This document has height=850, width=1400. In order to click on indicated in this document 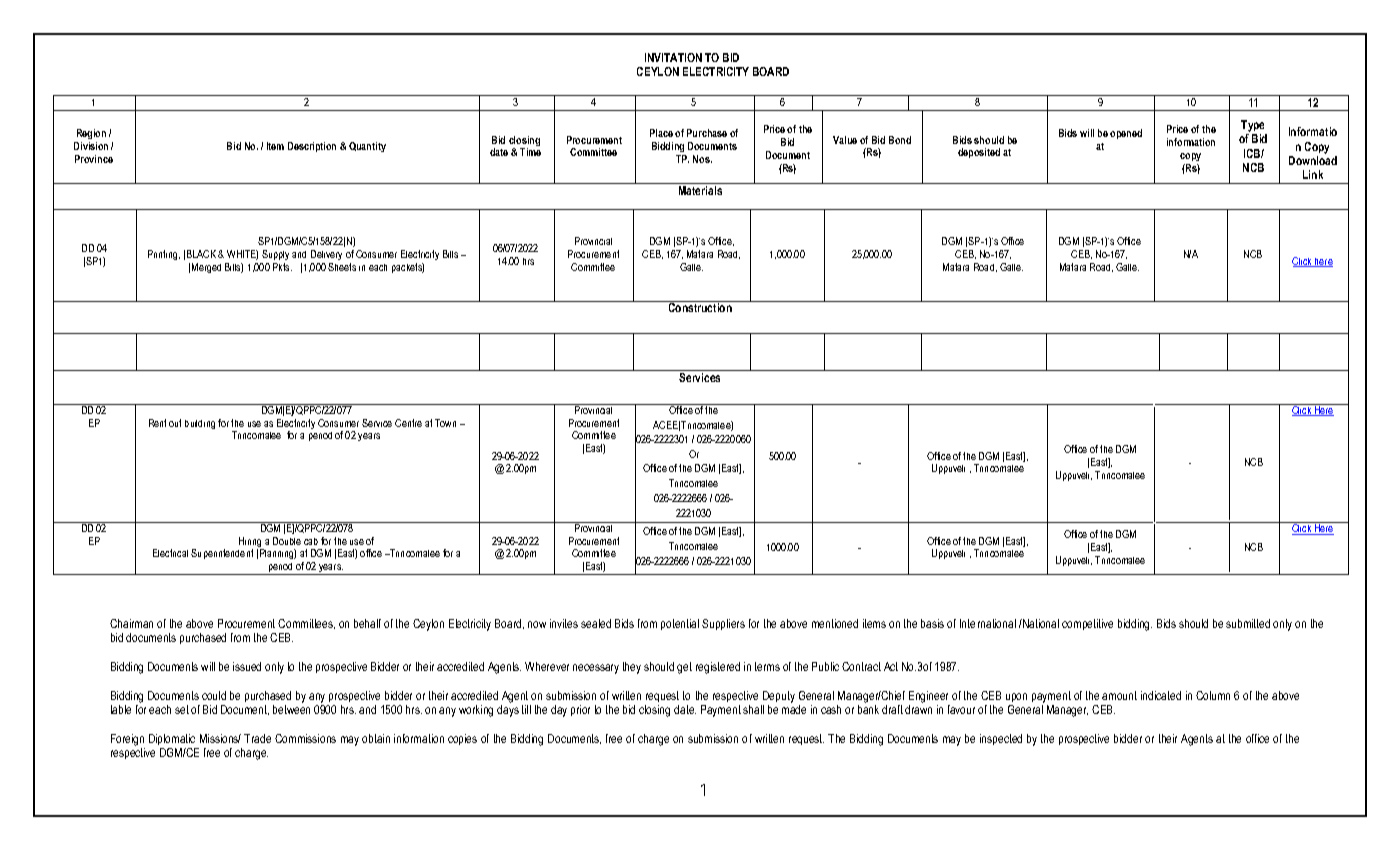, I will do `click(1161, 695)`.
